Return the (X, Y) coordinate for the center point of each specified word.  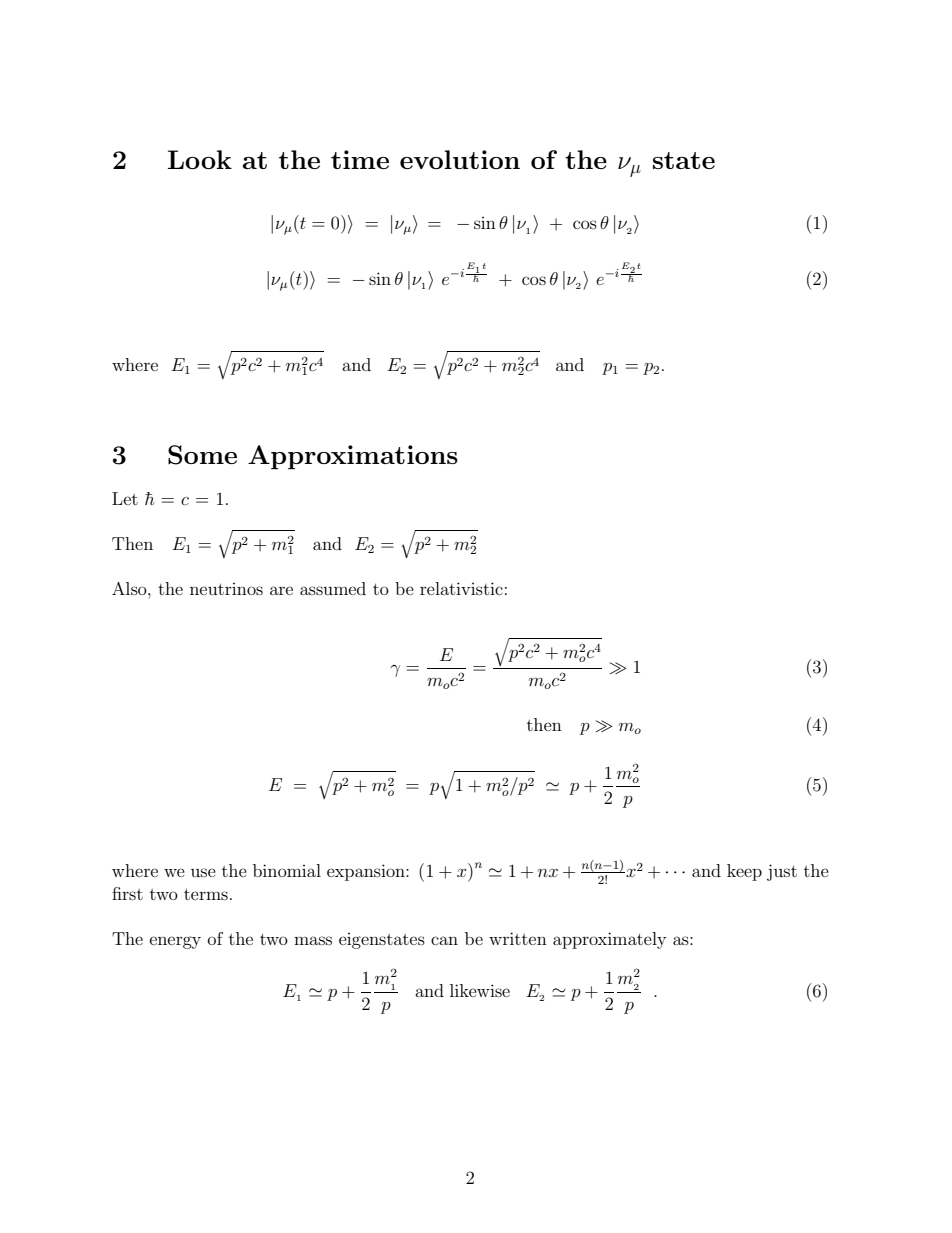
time (360, 159)
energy (175, 942)
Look (200, 159)
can (444, 940)
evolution (460, 159)
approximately (609, 940)
